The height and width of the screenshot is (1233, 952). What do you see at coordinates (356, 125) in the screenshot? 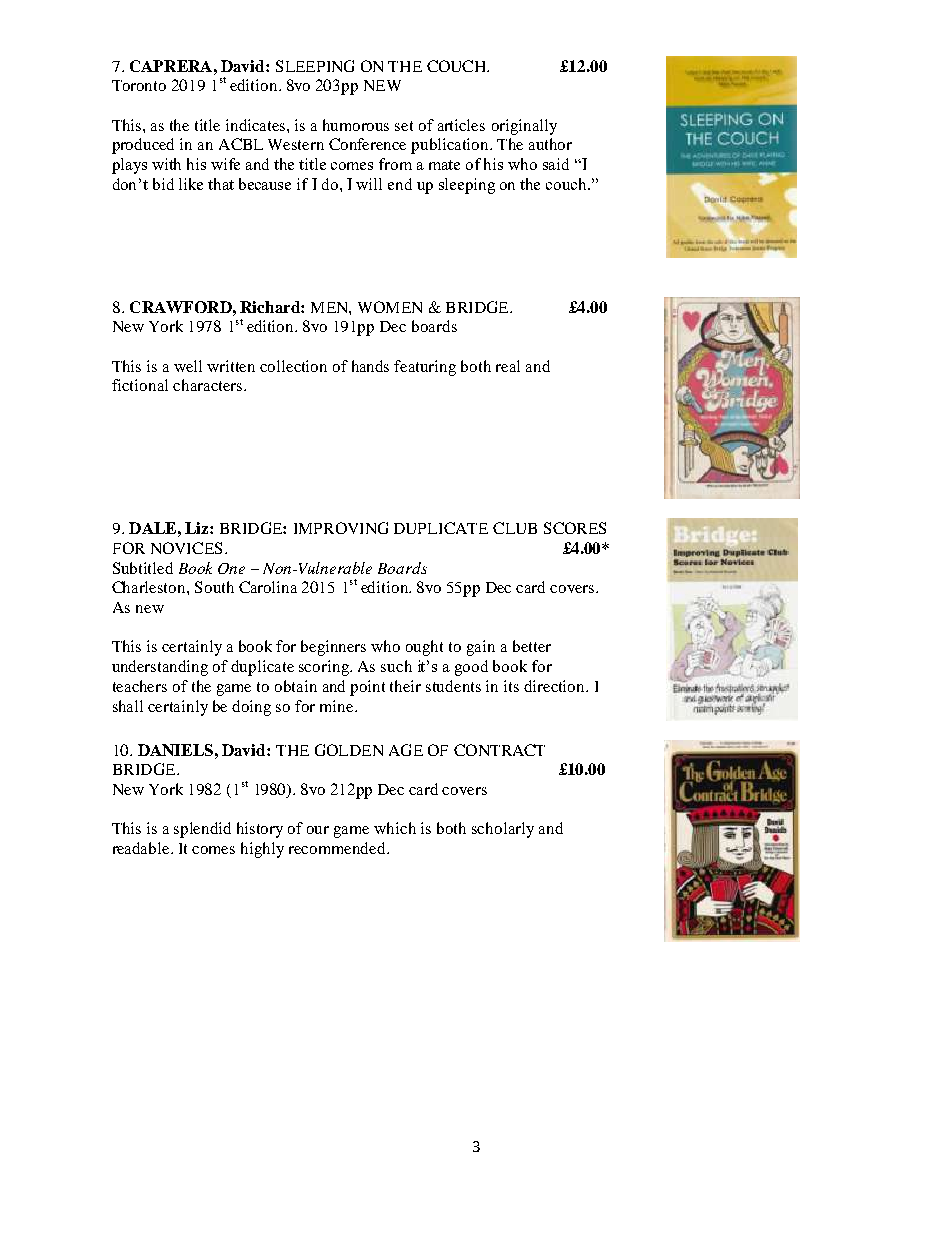
I see `humorous` at bounding box center [356, 125].
